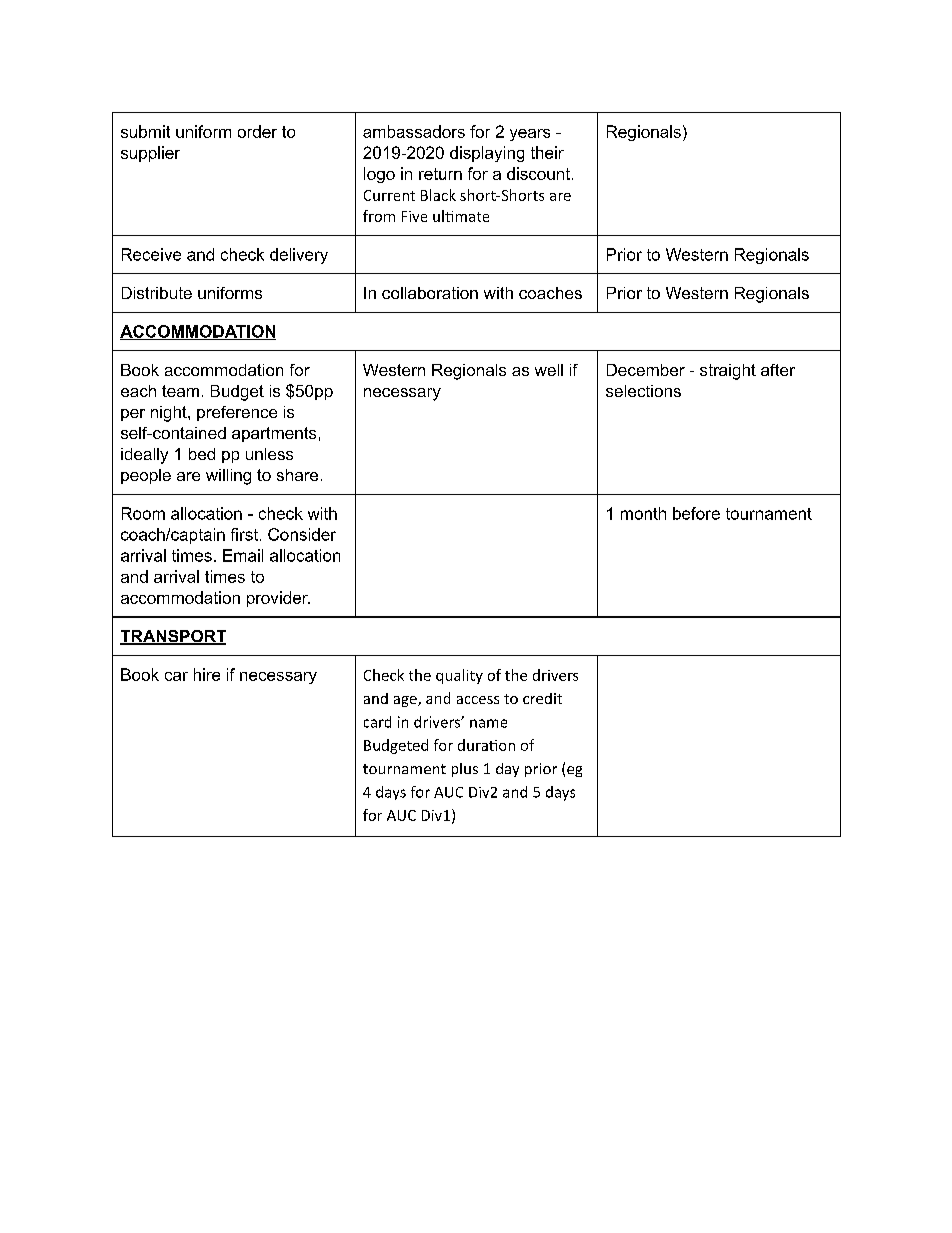 This screenshot has height=1233, width=952. What do you see at coordinates (244, 534) in the screenshot?
I see `first` at bounding box center [244, 534].
